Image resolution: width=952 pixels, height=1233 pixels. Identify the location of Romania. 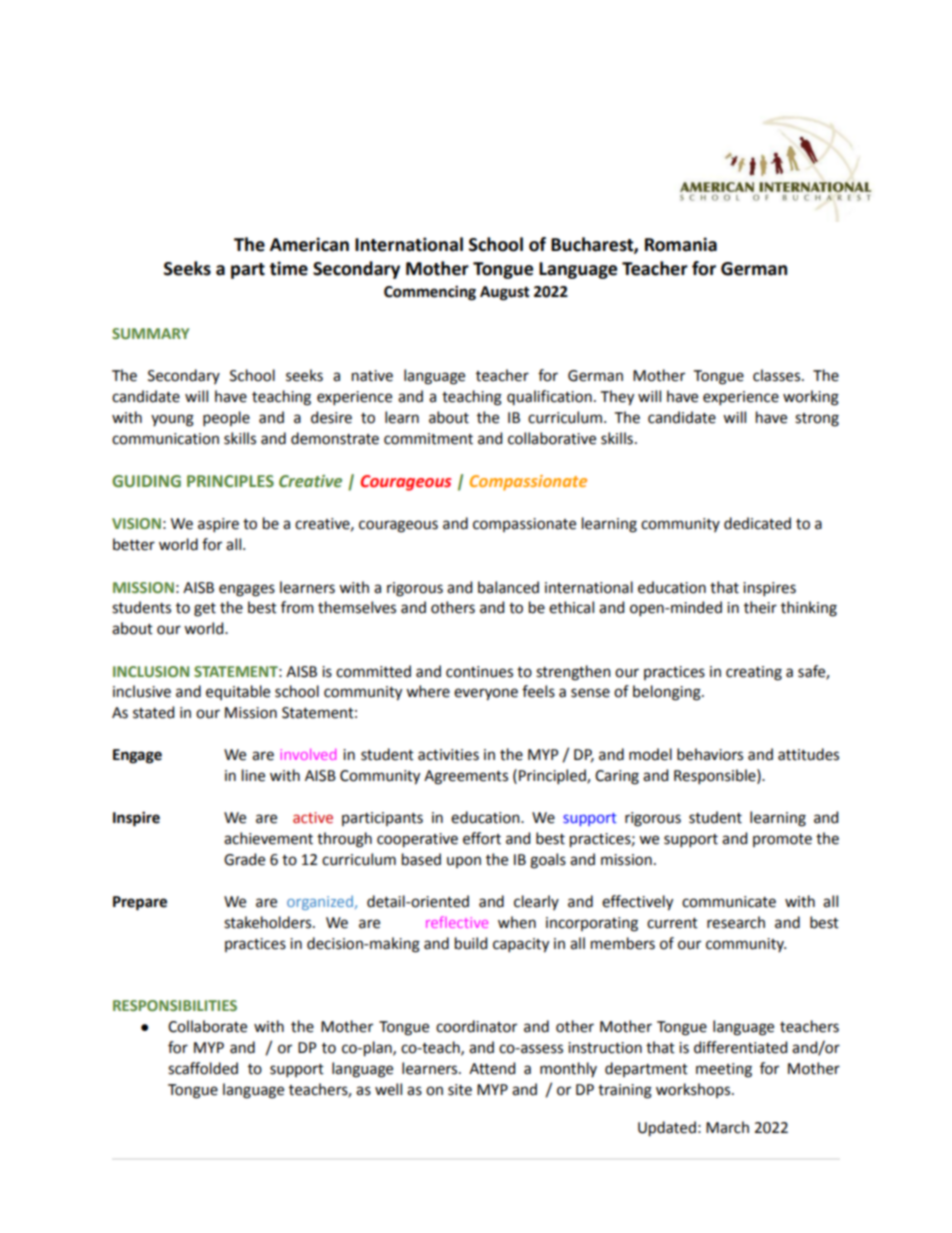
(681, 244).
